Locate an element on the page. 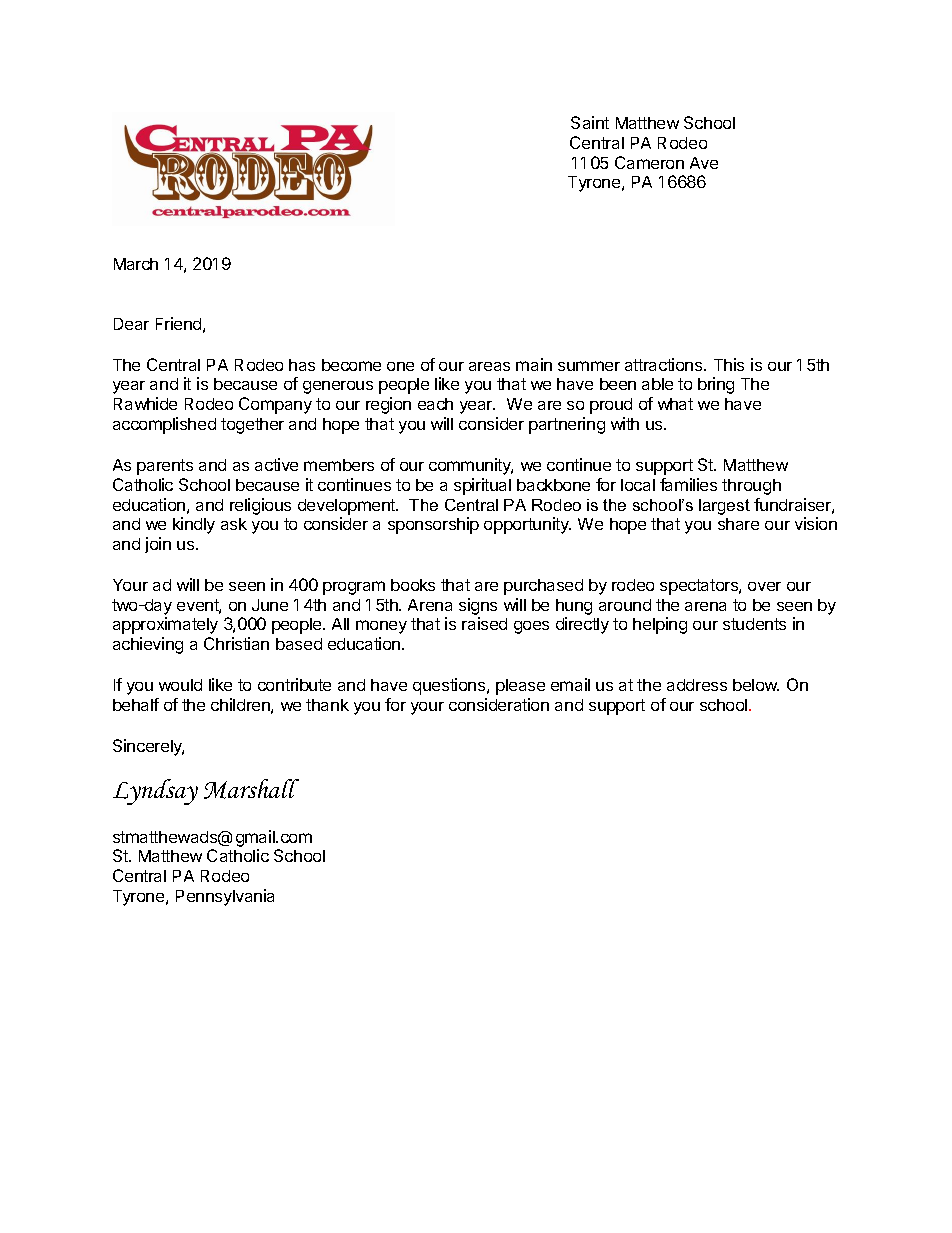 This page has width=952, height=1233. March is located at coordinates (136, 264).
